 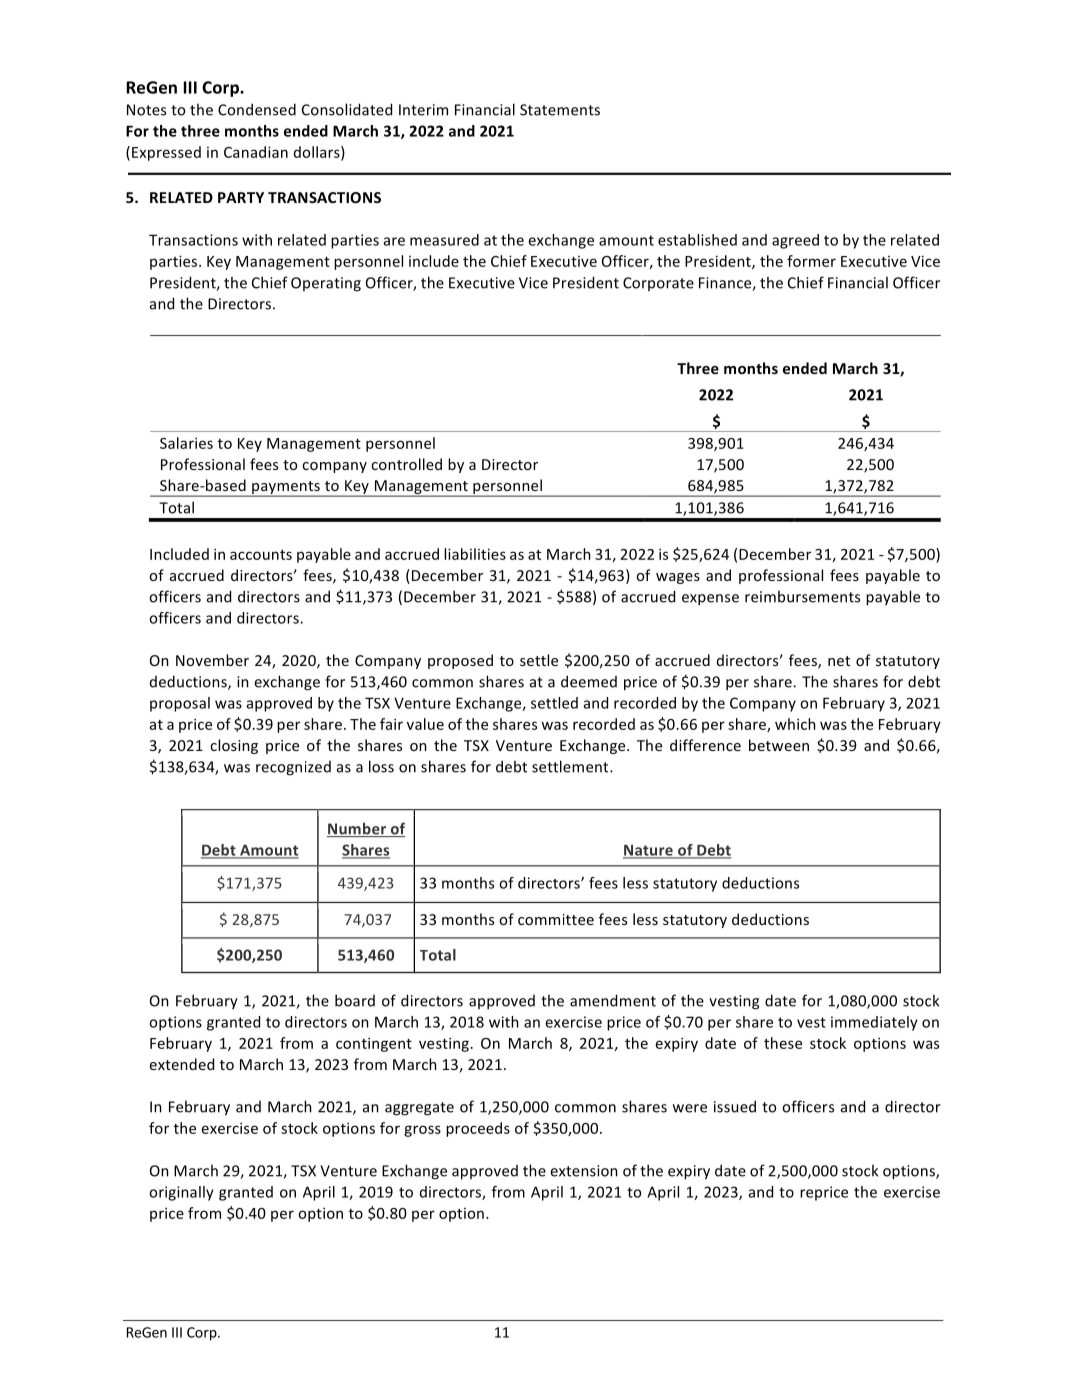 I want to click on issued, so click(x=735, y=1106).
